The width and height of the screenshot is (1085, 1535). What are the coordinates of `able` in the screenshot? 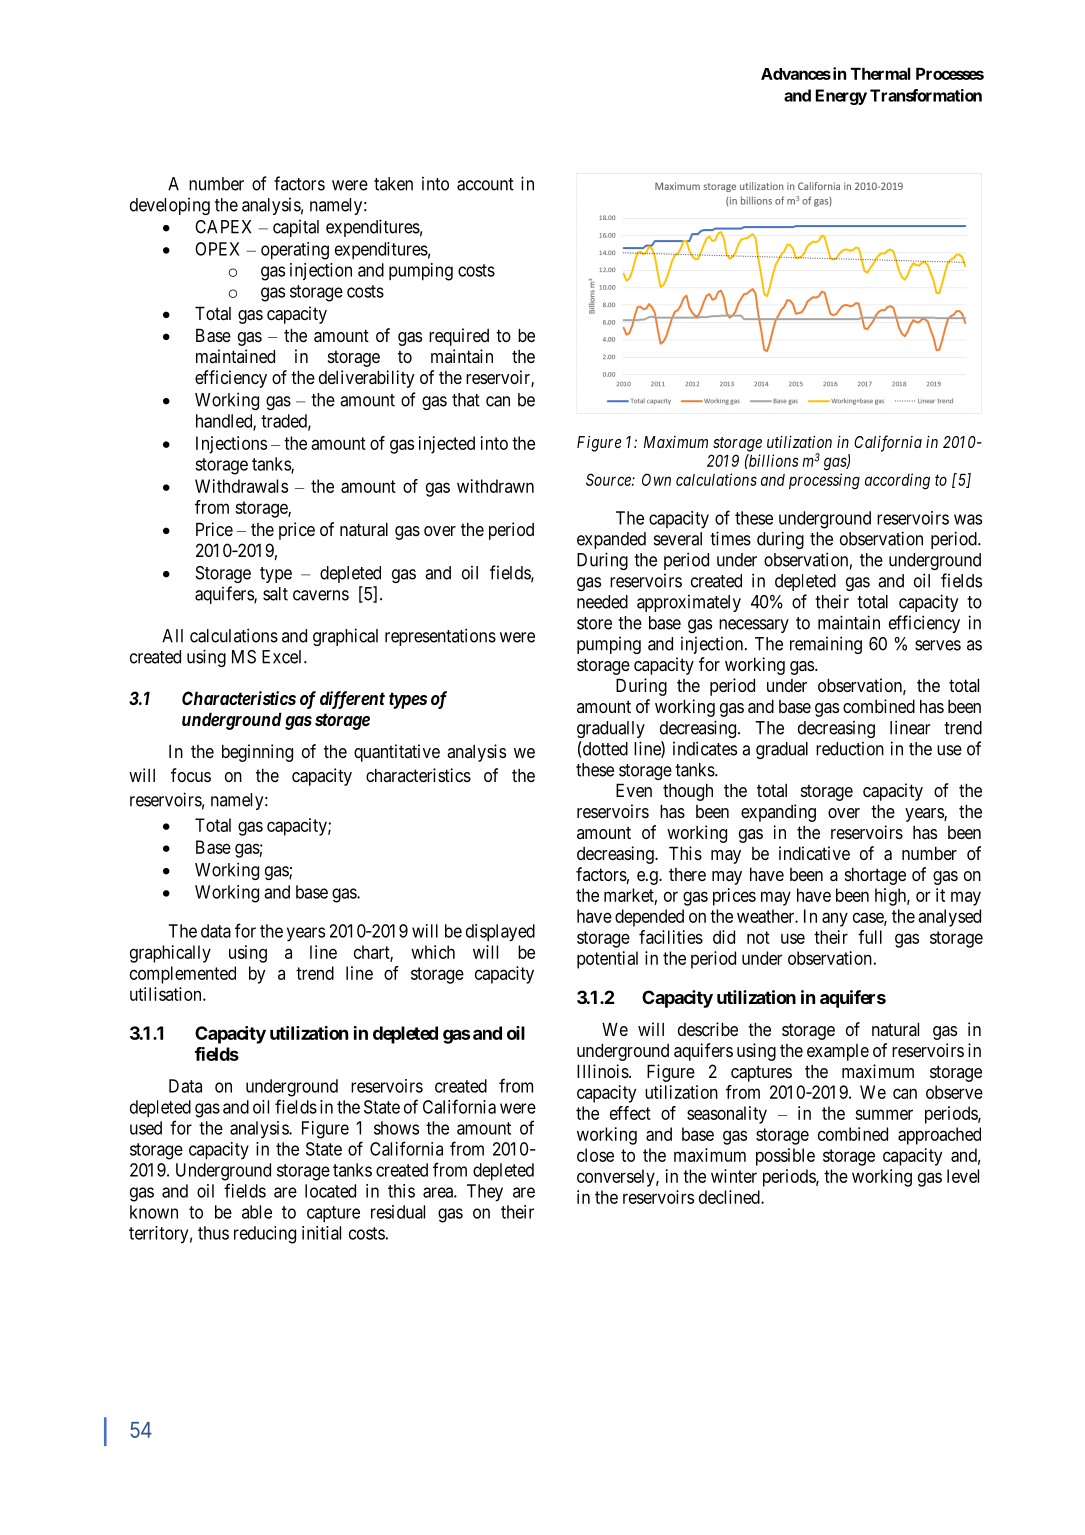 It's located at (257, 1212).
